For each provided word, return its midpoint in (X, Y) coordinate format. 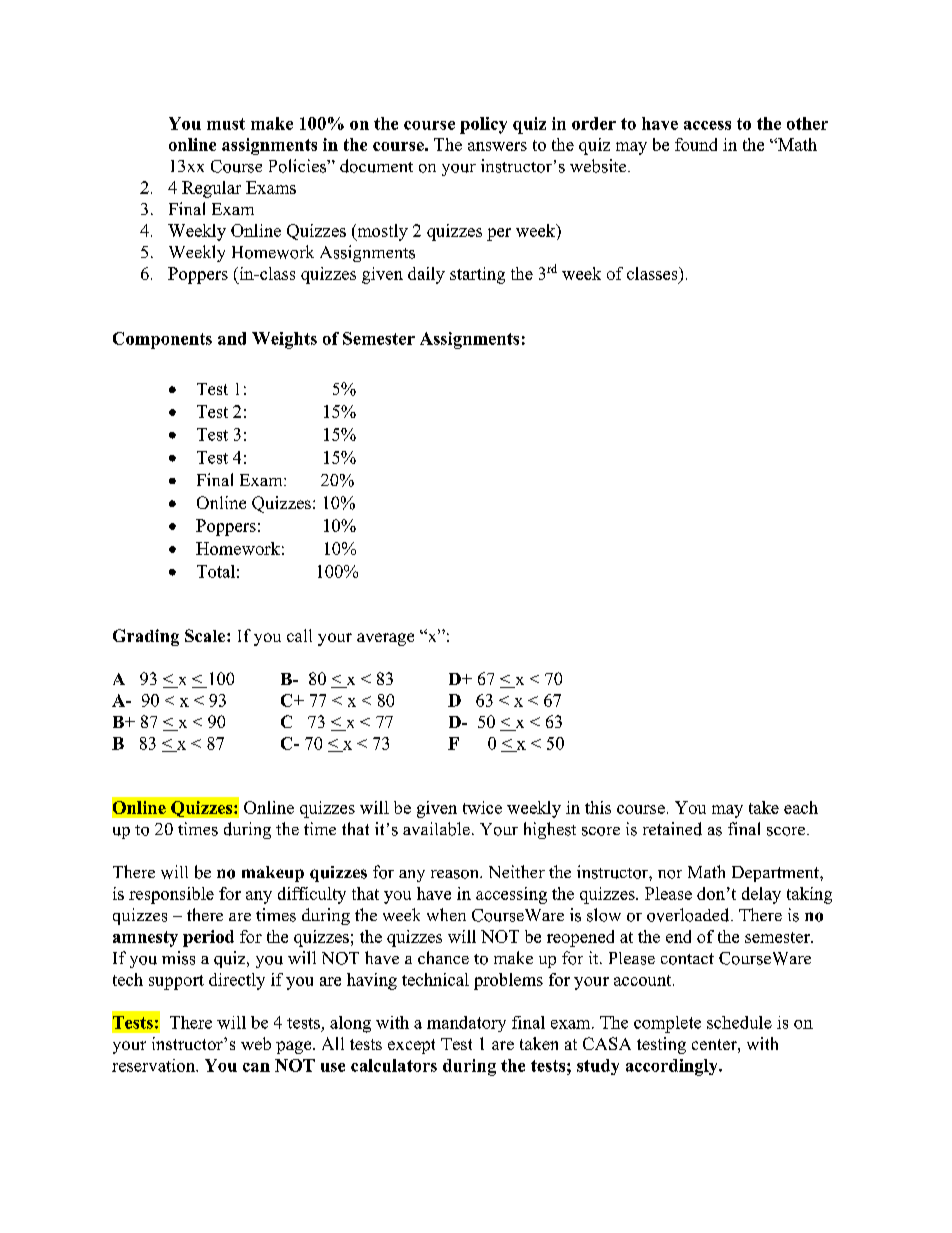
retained (672, 829)
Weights (284, 340)
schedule (739, 1022)
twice (482, 807)
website (599, 166)
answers (497, 146)
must (226, 124)
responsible (171, 895)
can (256, 1067)
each (801, 807)
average (385, 639)
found (696, 144)
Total (216, 571)
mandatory (466, 1024)
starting (477, 275)
